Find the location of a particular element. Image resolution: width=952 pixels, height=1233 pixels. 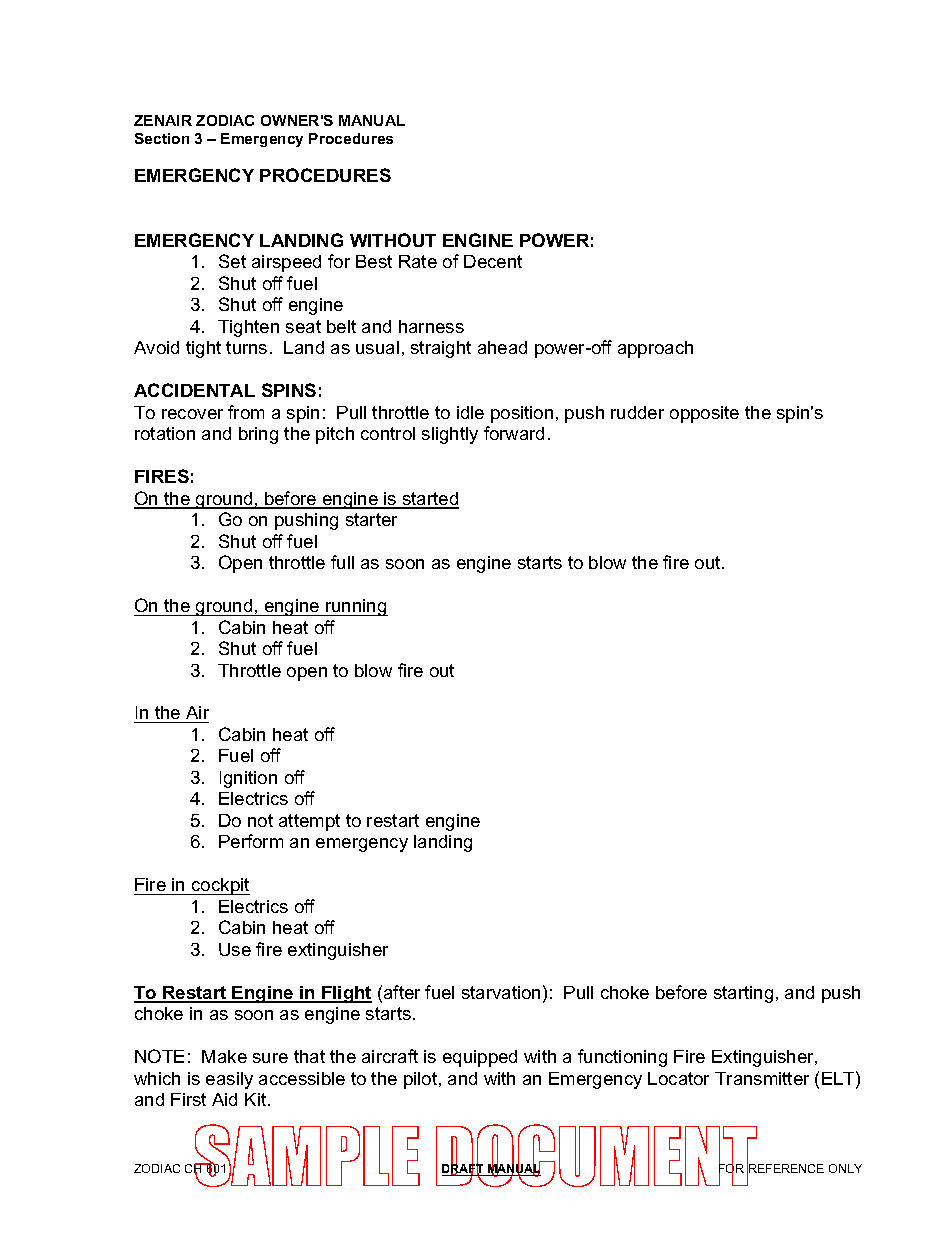

starting is located at coordinates (743, 994).
